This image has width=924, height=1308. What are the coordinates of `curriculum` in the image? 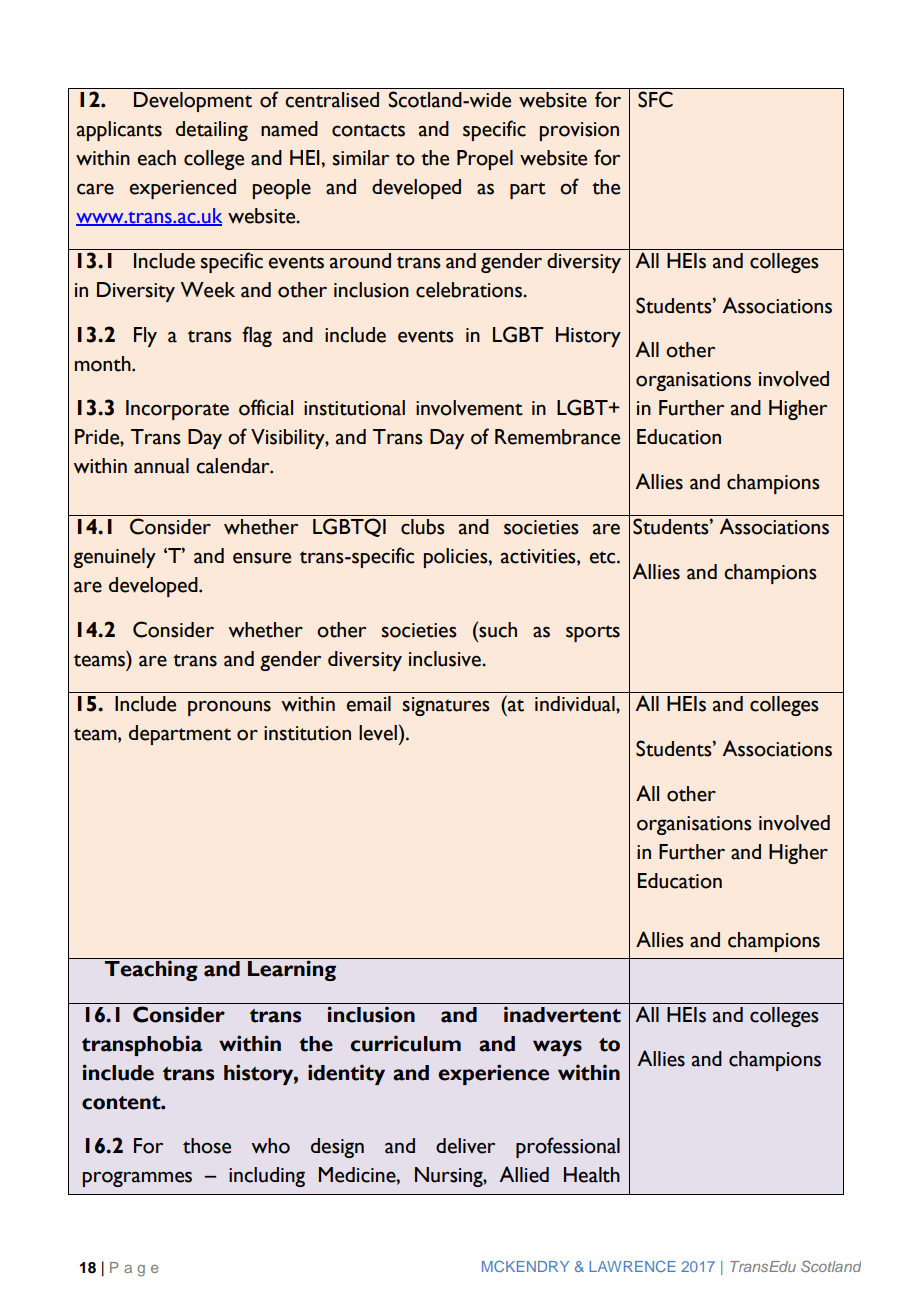 It's located at (405, 1043).
